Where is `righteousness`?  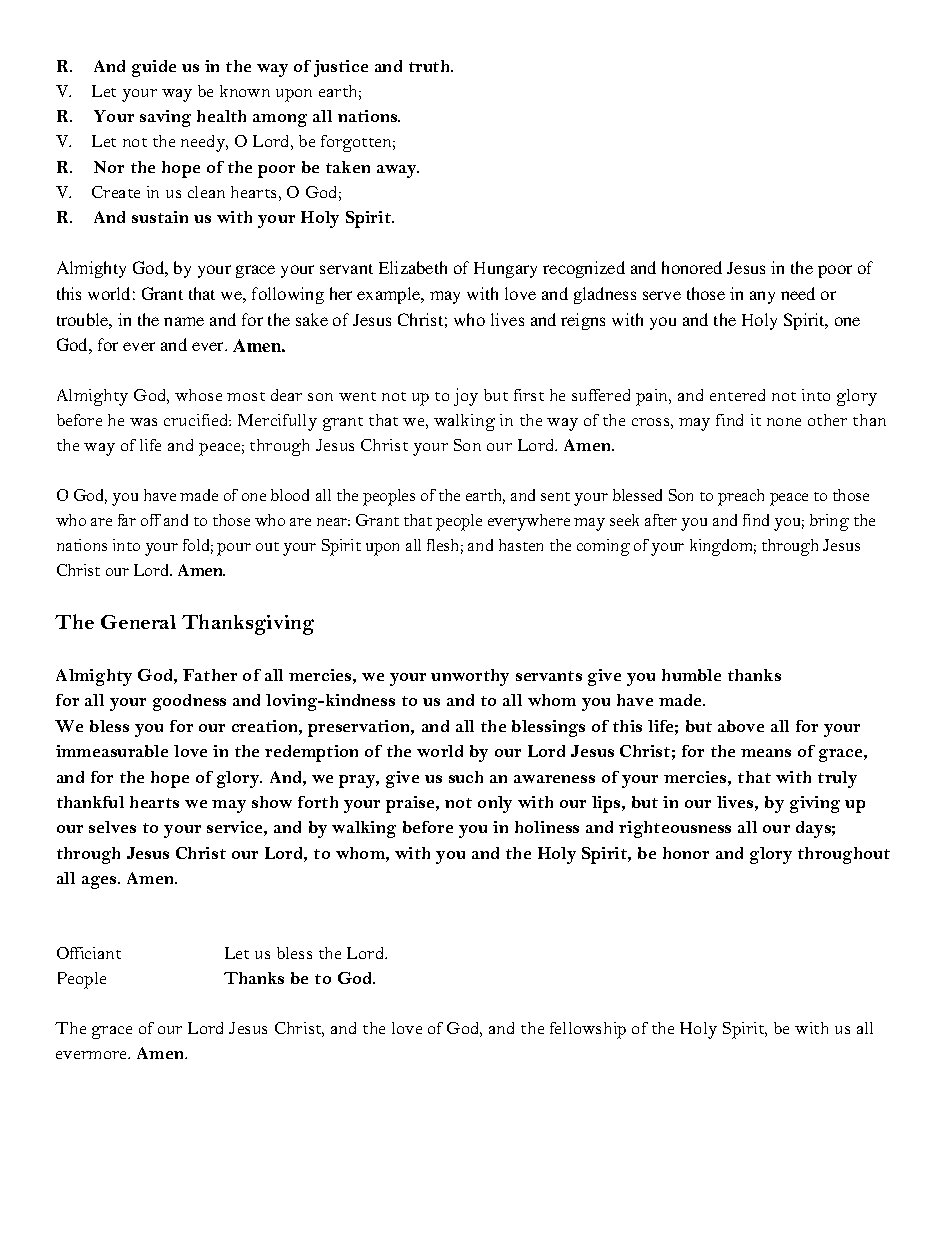 righteousness is located at coordinates (675, 829).
